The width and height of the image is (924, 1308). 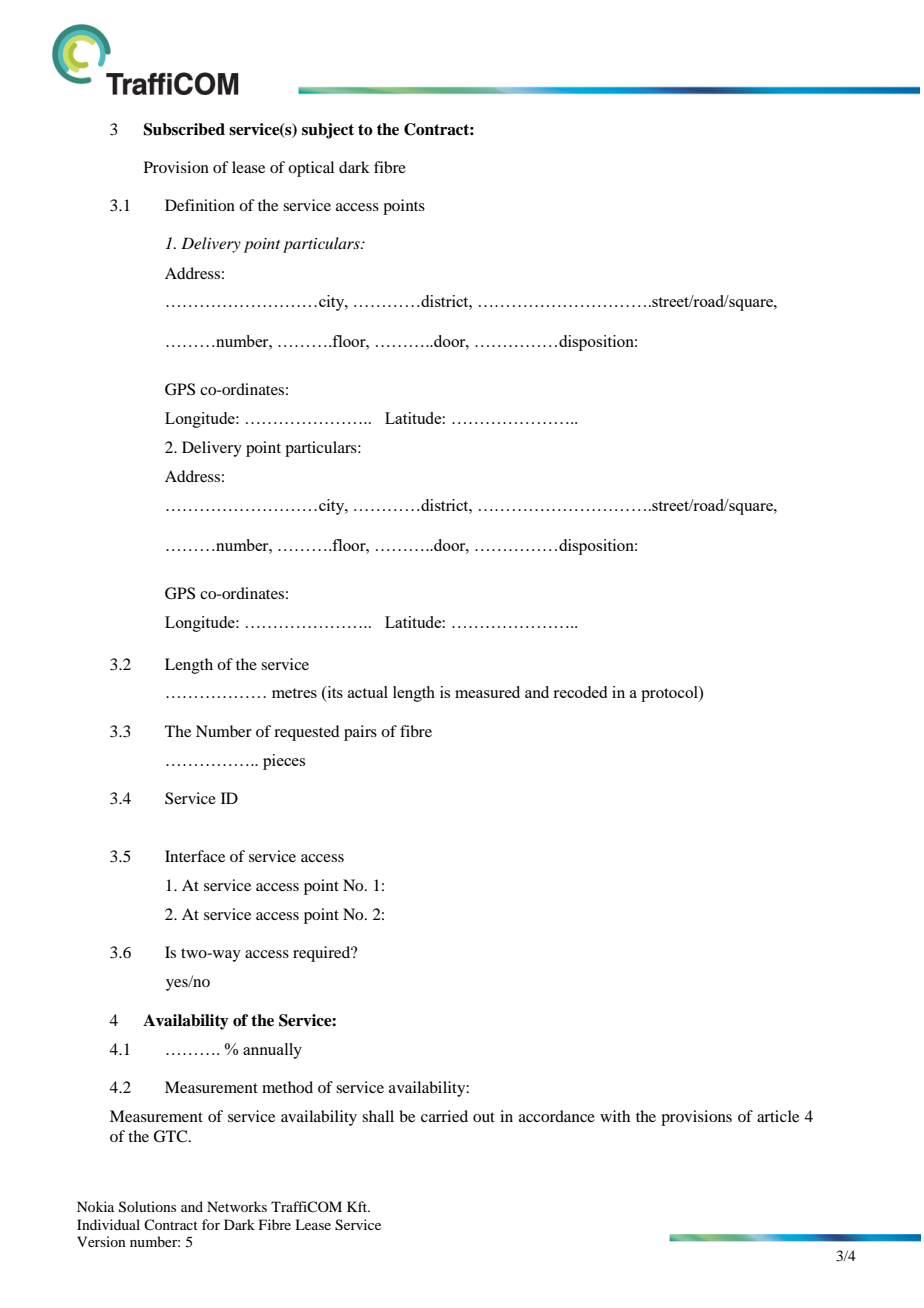 What do you see at coordinates (615, 1116) in the image?
I see `with` at bounding box center [615, 1116].
